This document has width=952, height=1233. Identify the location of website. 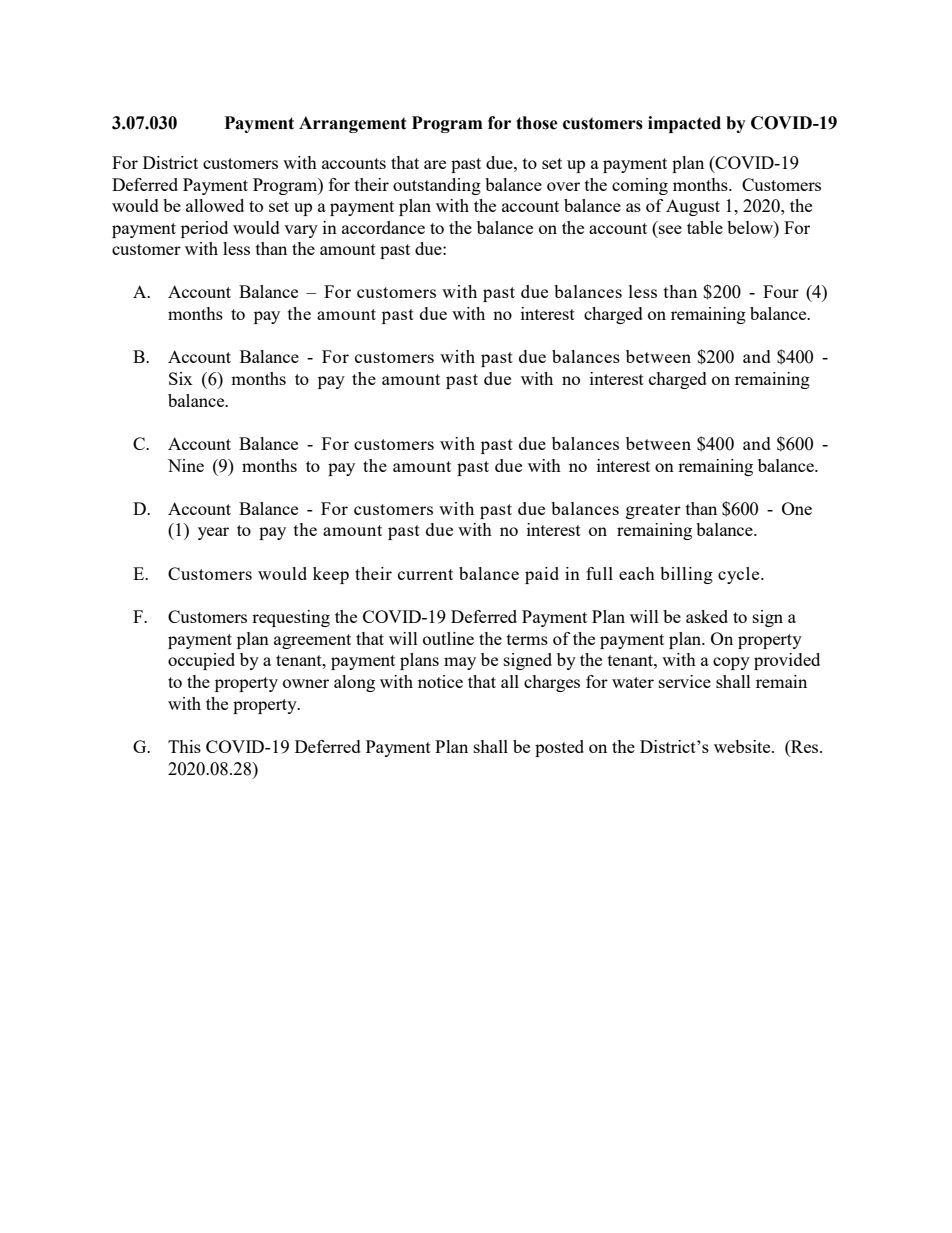
(743, 746).
